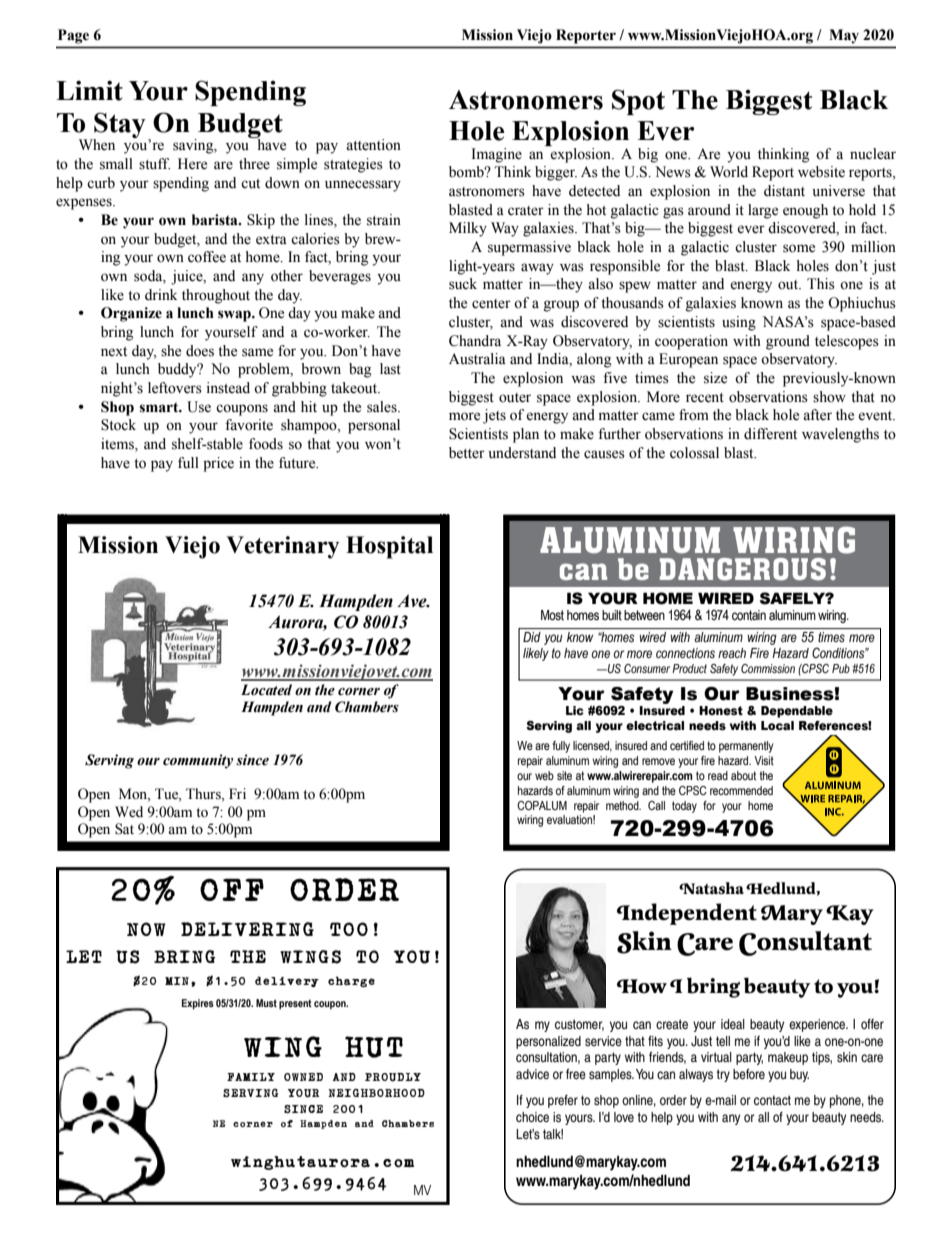 The image size is (952, 1233). Describe the element at coordinates (89, 90) in the screenshot. I see `Limit` at that location.
